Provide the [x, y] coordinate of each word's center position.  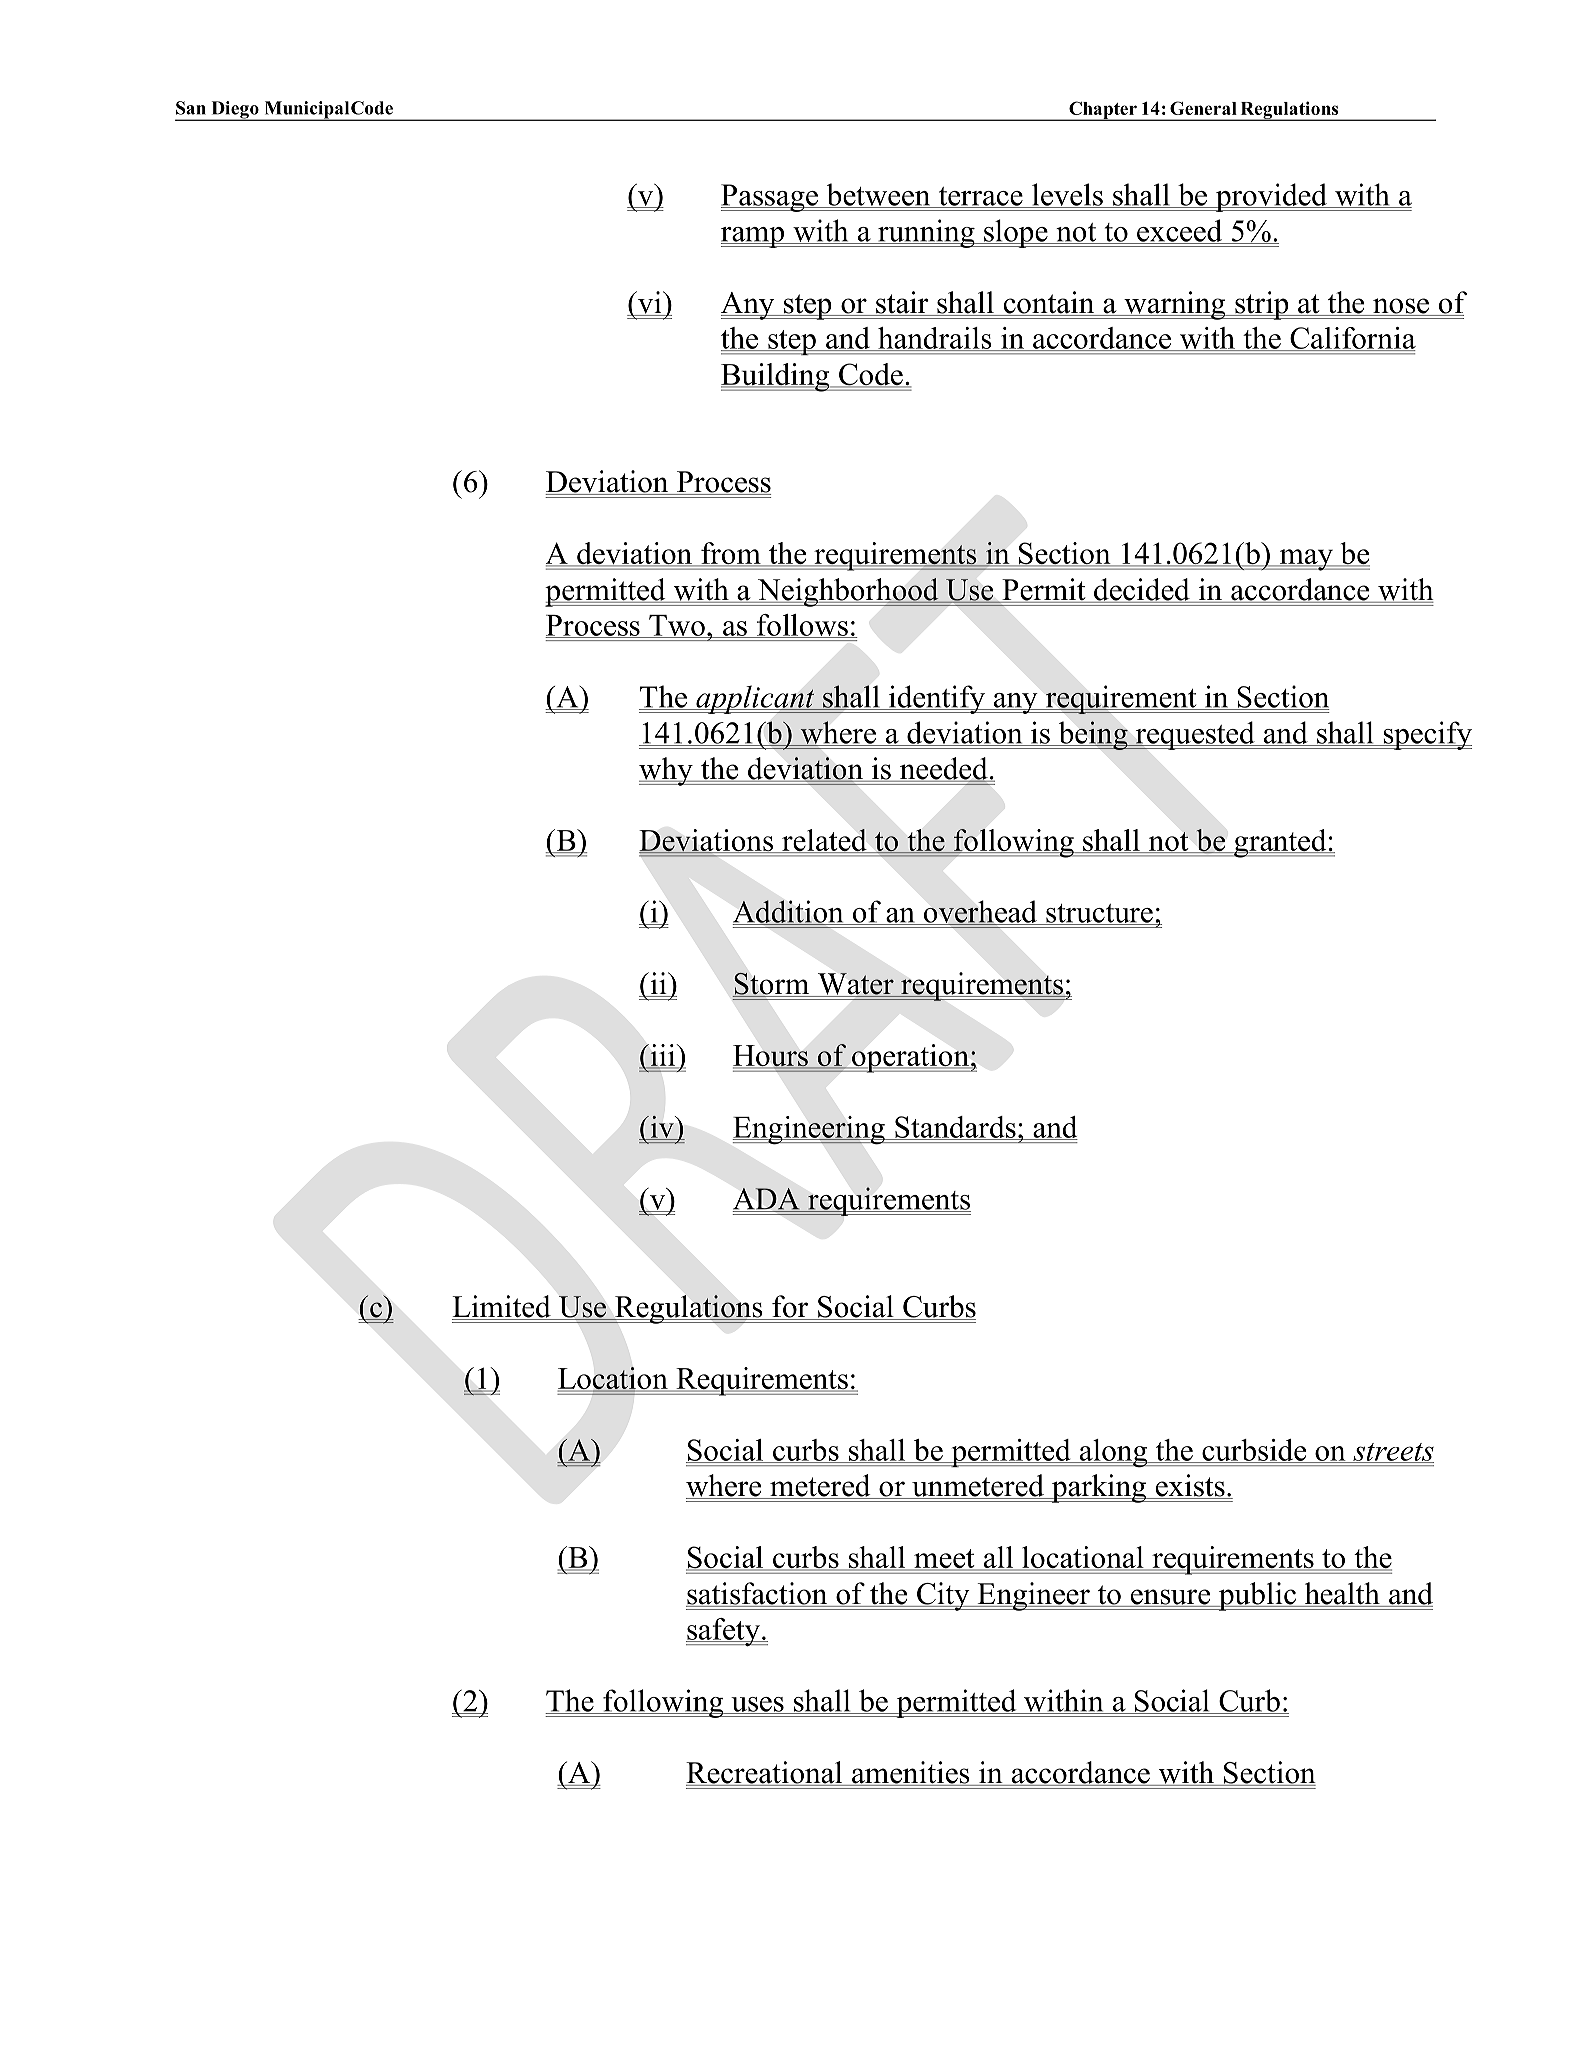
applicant [755, 699]
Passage [770, 198]
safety [724, 1632]
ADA [767, 1200]
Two [677, 626]
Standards [955, 1128]
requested [1195, 735]
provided [1271, 197]
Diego [235, 111]
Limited [502, 1307]
